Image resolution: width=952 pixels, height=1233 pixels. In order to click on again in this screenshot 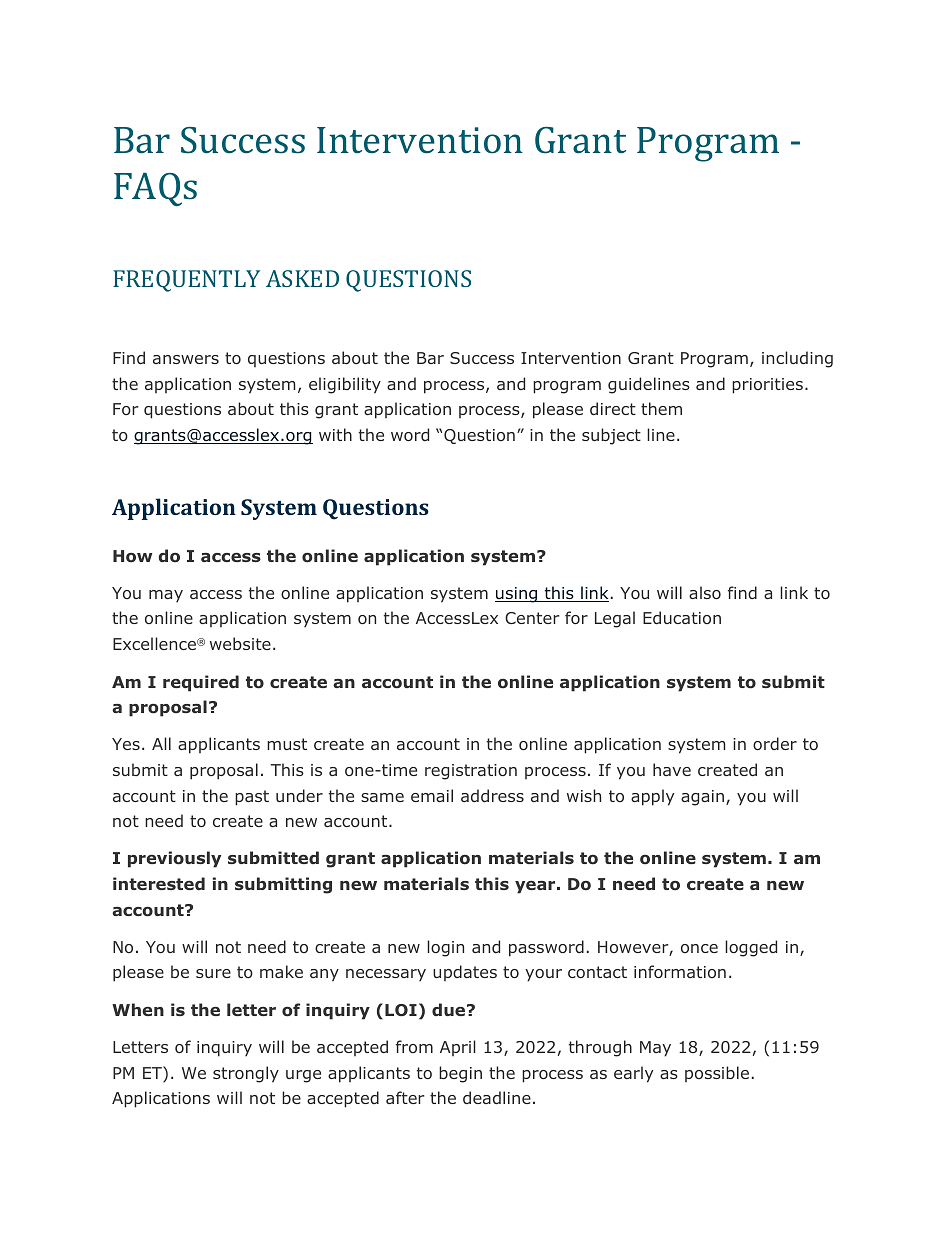, I will do `click(704, 798)`.
